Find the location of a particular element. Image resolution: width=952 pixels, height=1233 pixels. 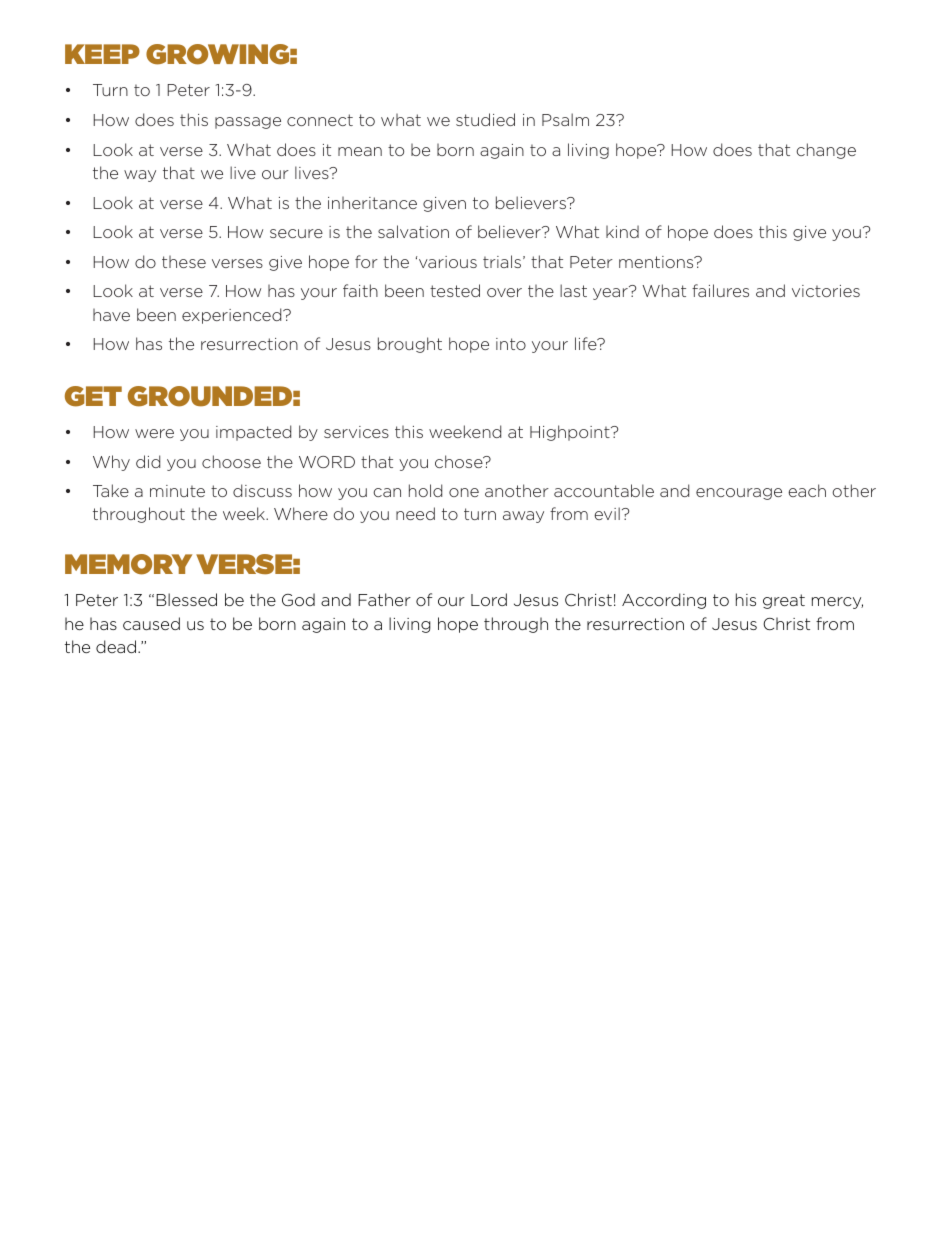

were is located at coordinates (154, 433).
